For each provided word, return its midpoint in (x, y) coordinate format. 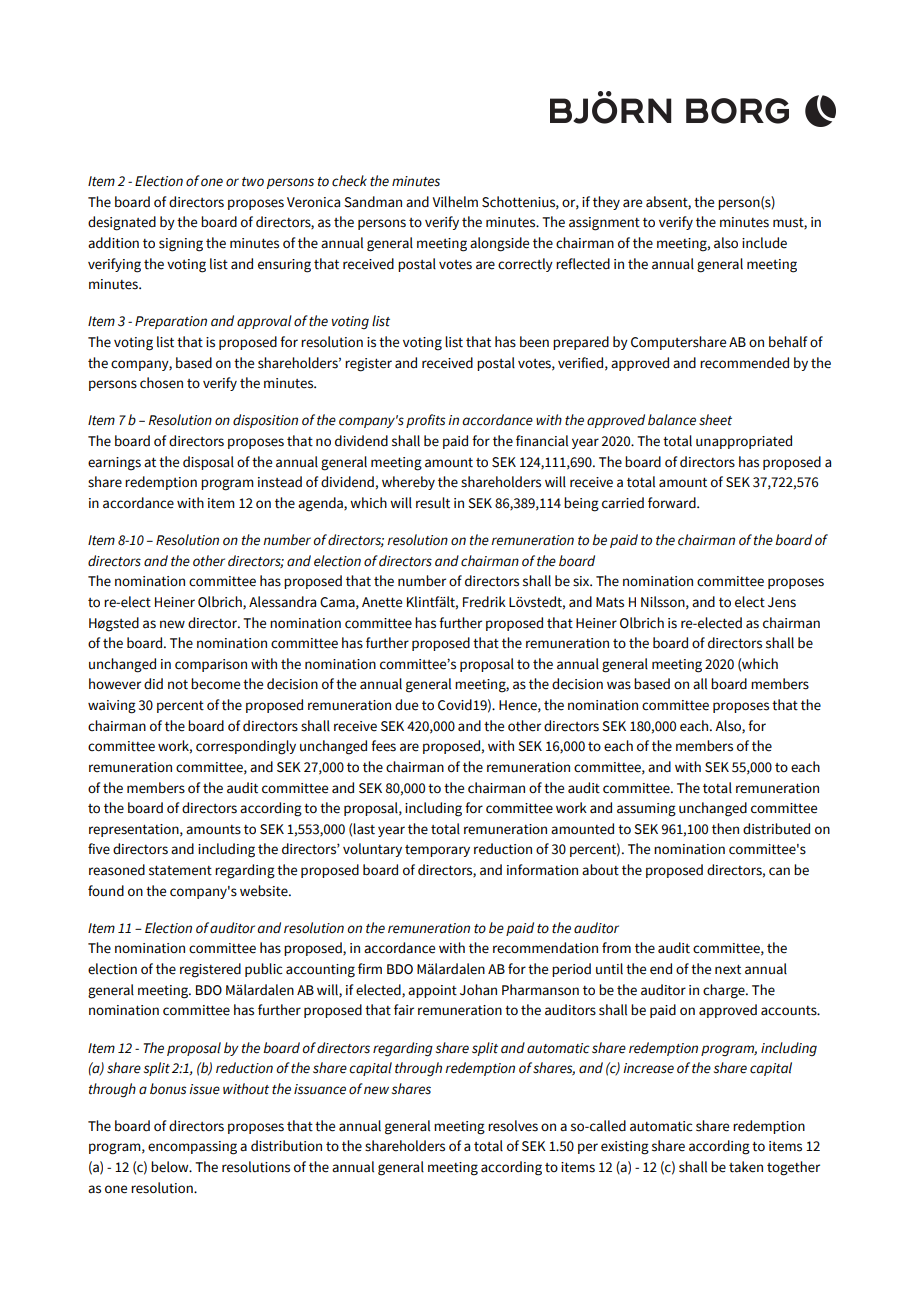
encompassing (192, 1148)
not (178, 685)
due (406, 705)
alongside (499, 244)
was (619, 685)
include (764, 243)
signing (181, 245)
